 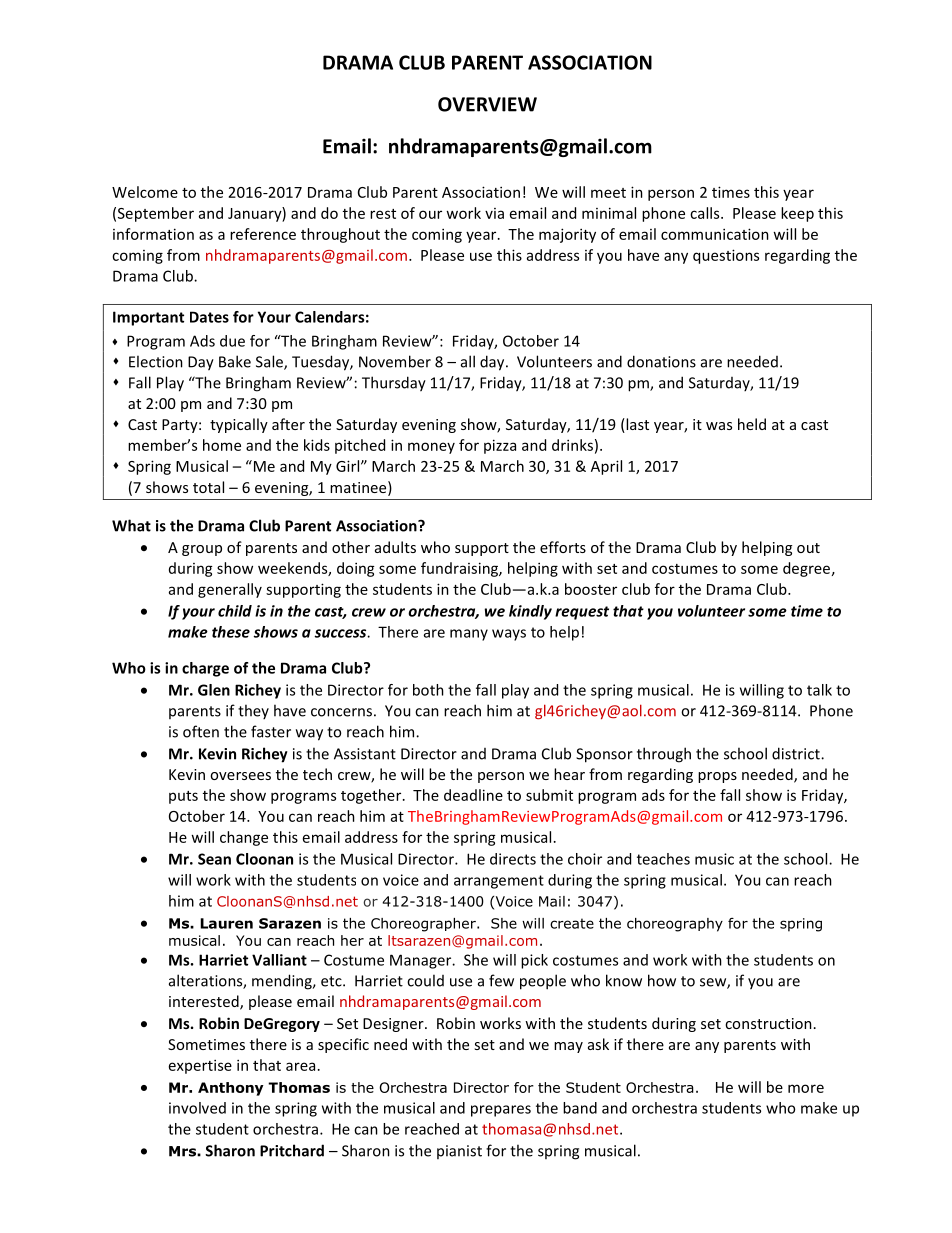 I want to click on Welcome, so click(x=145, y=192).
